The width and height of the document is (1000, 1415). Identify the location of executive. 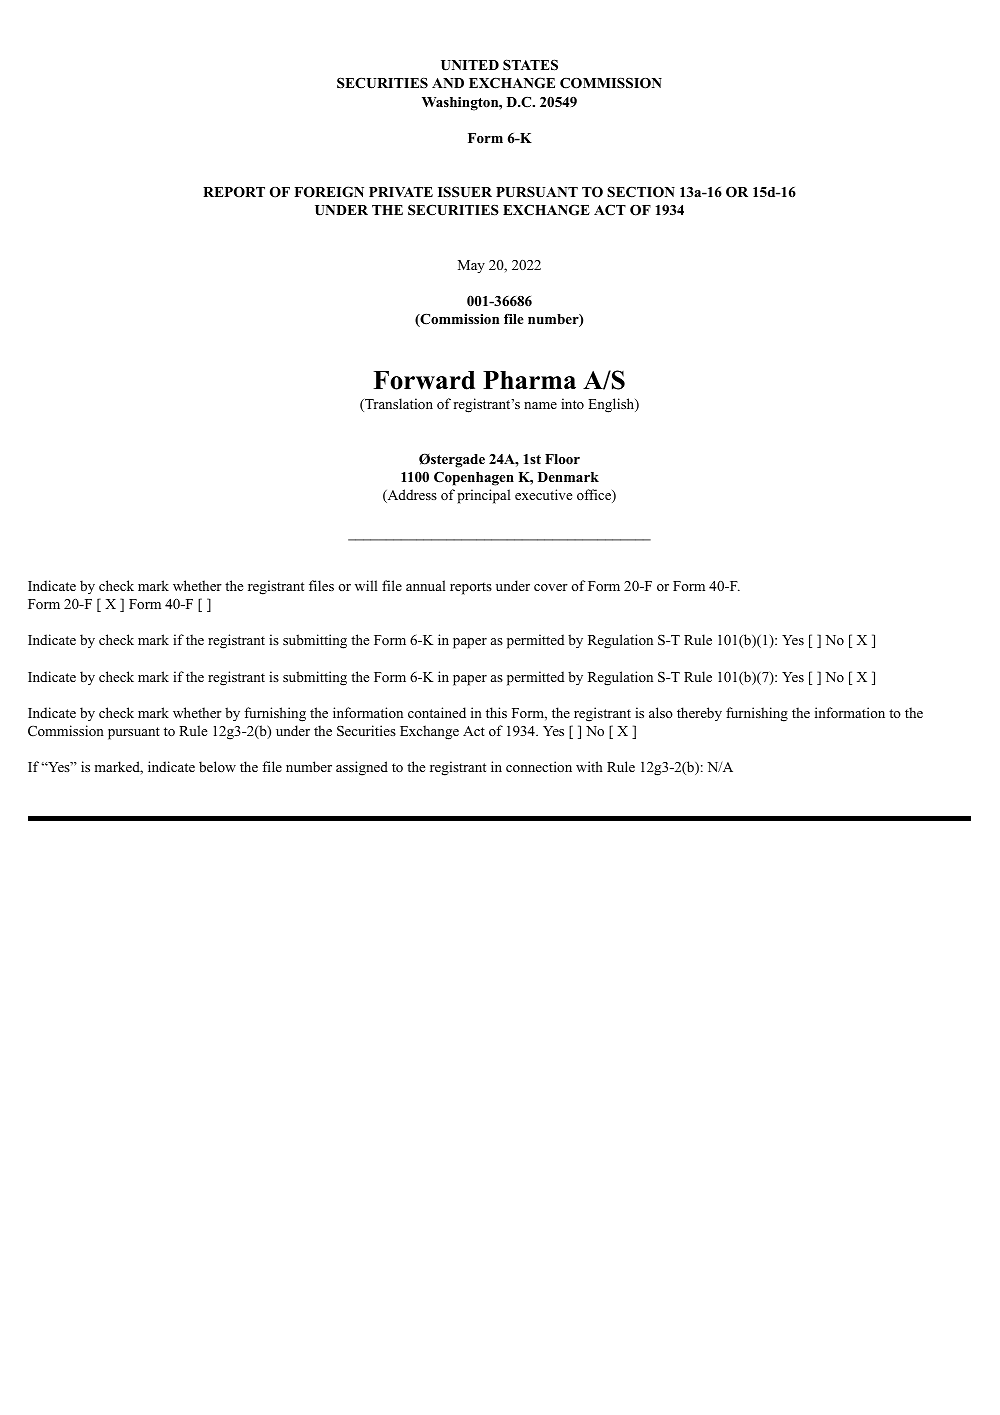
(543, 494).
